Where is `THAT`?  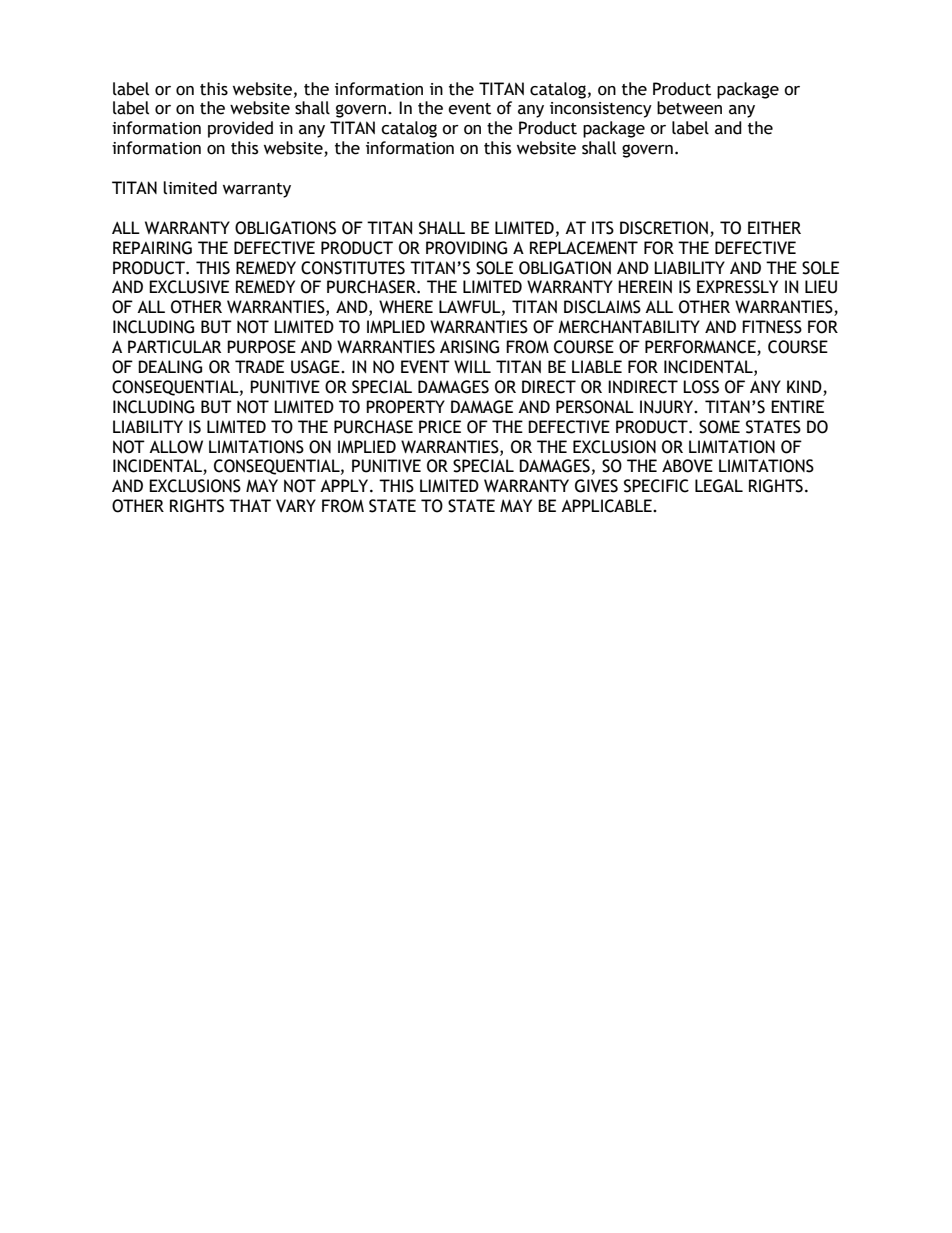 THAT is located at coordinates (250, 505).
